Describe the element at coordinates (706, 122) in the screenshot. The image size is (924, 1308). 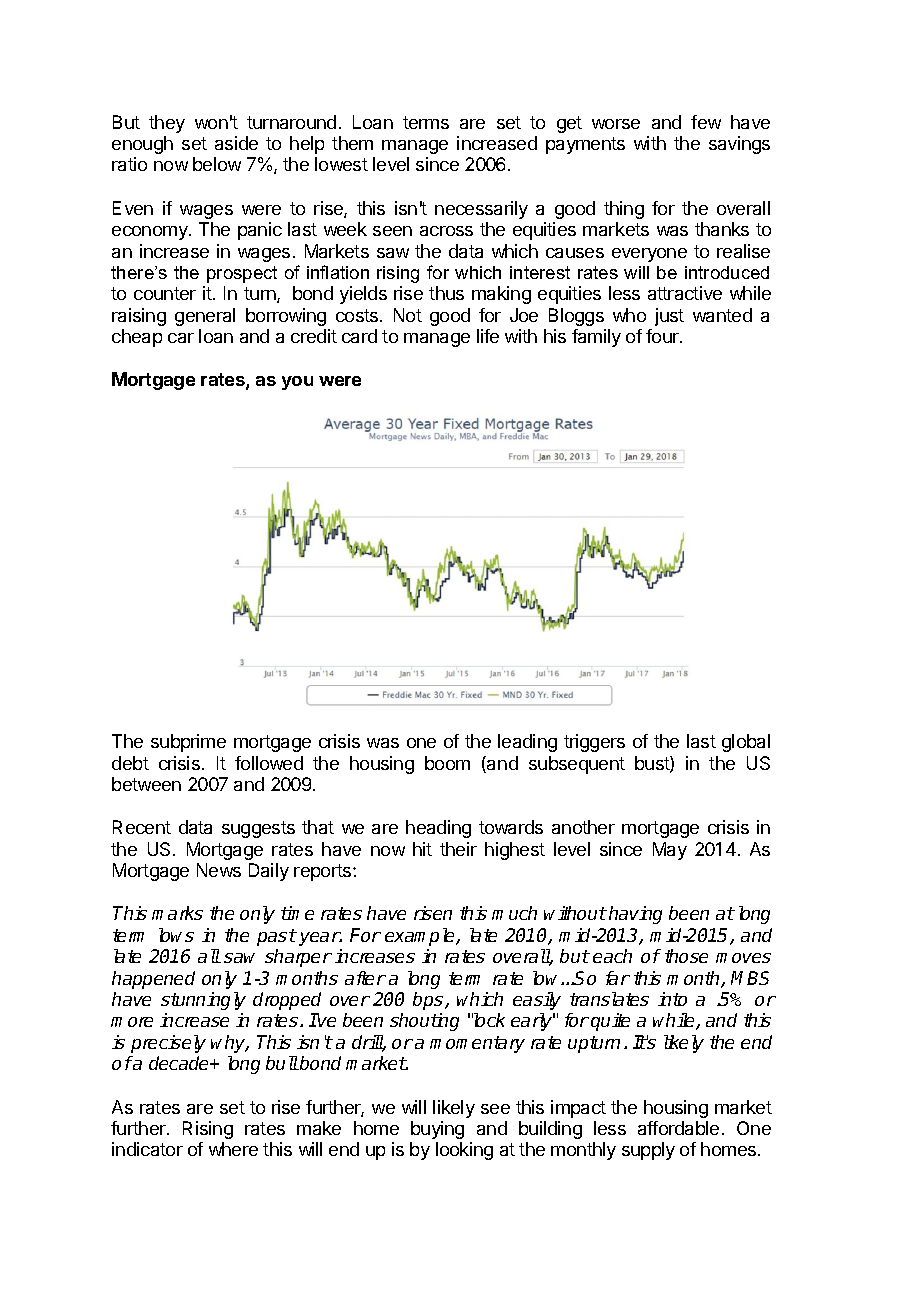
I see `few` at that location.
